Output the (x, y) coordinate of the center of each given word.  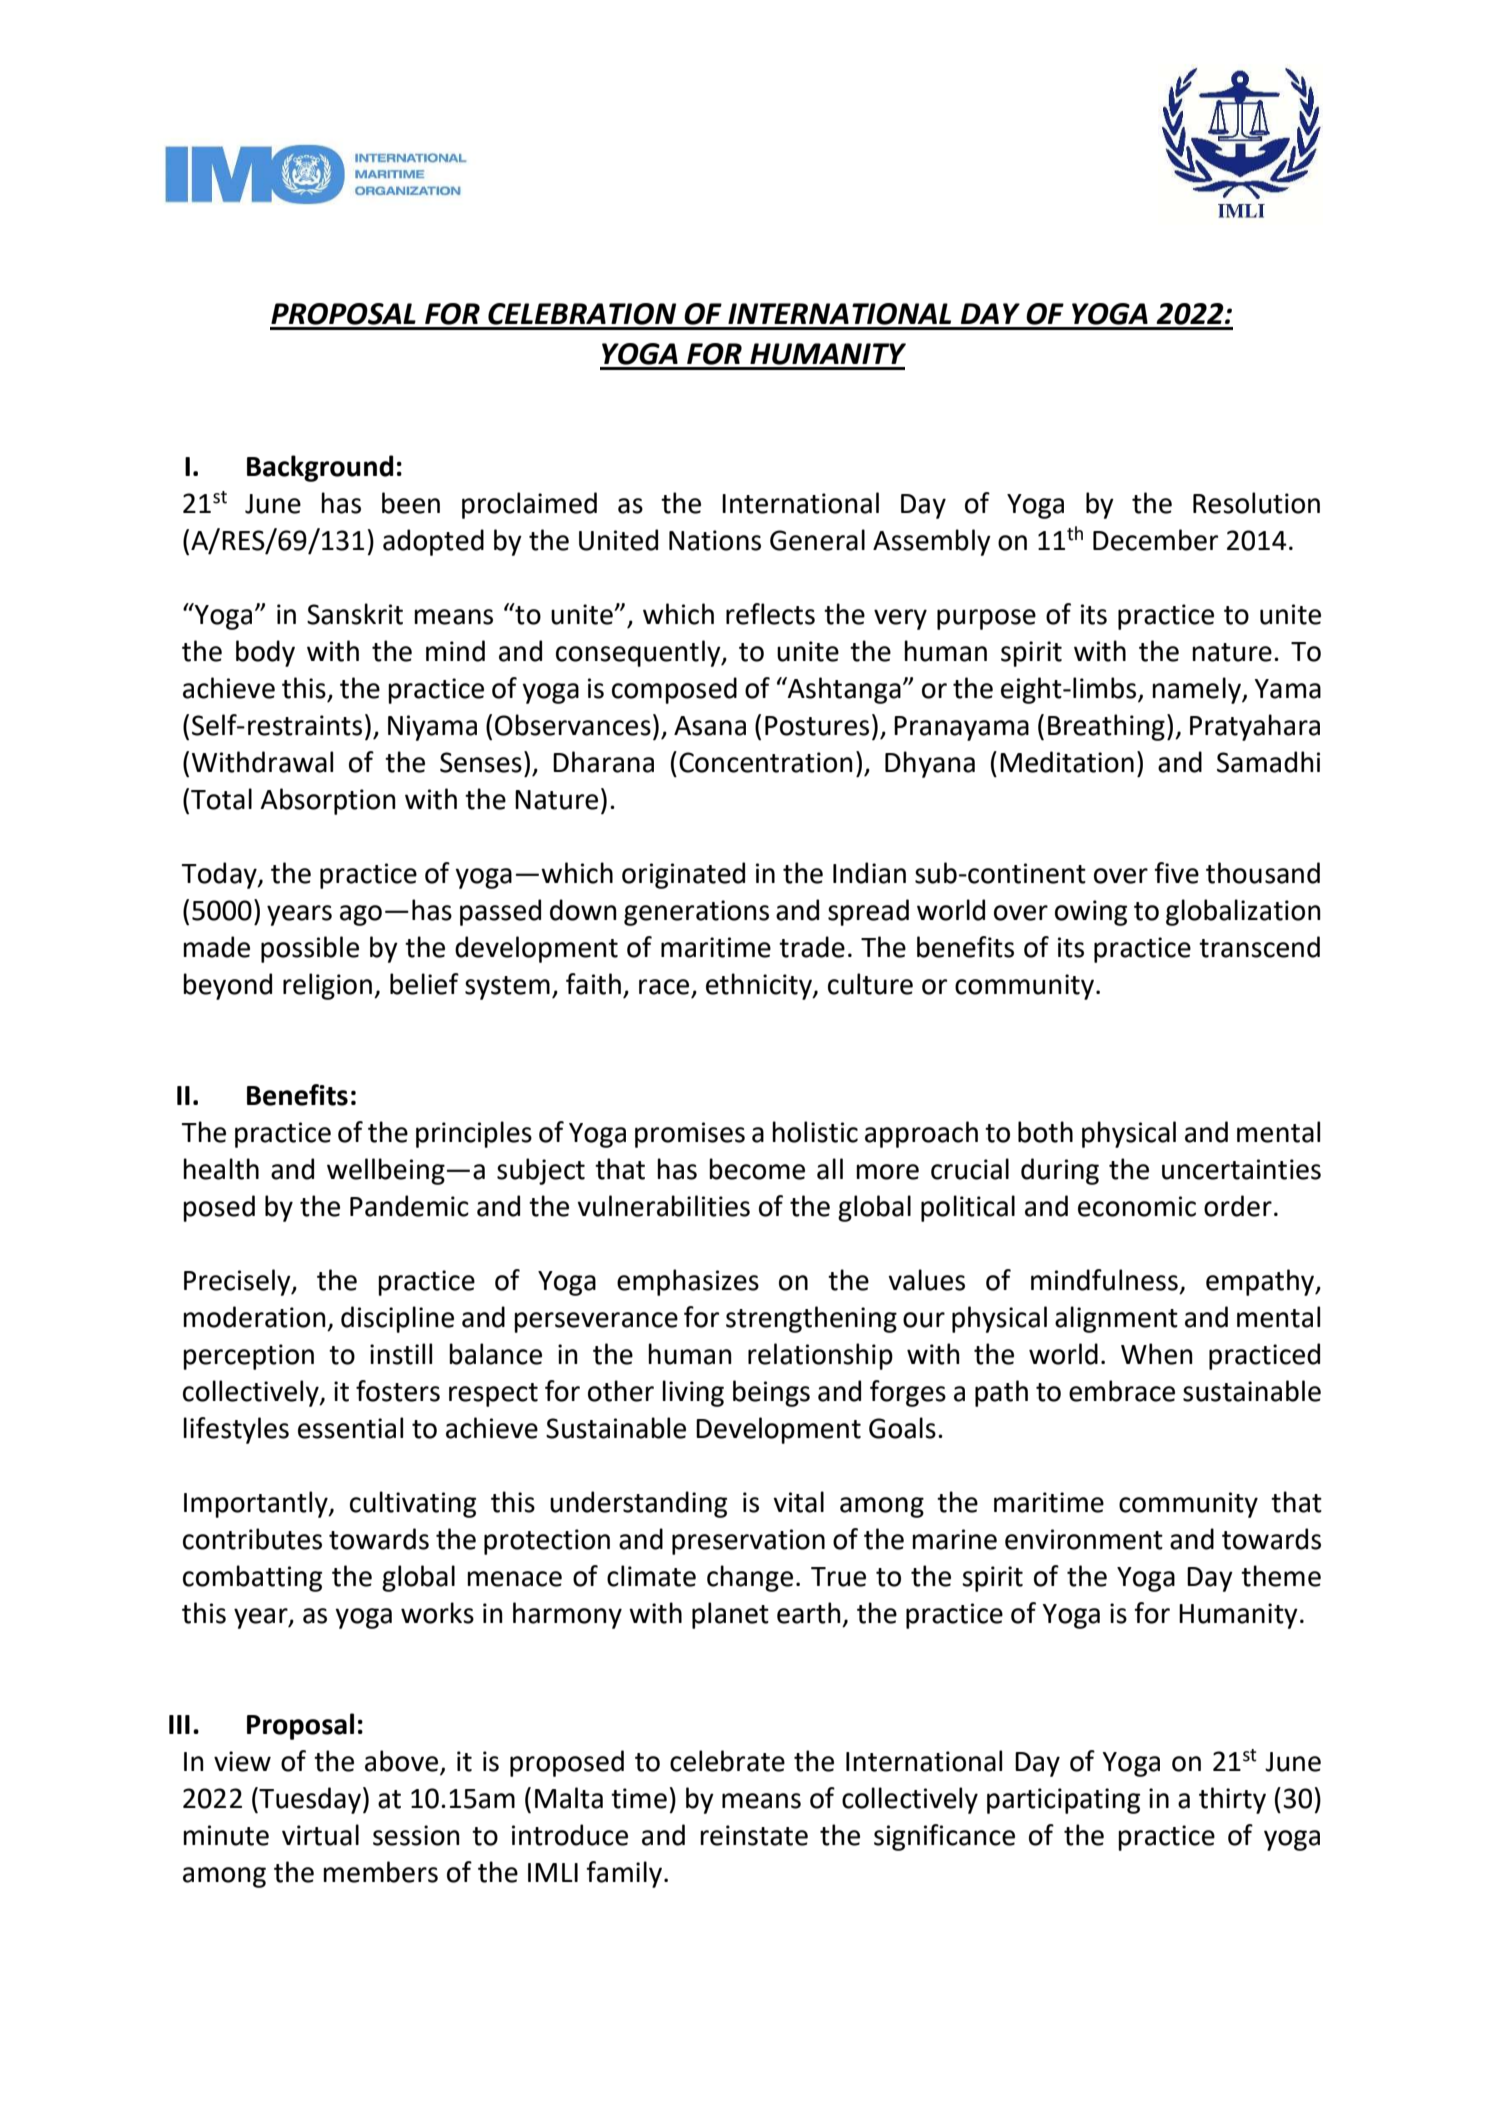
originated (683, 875)
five (1176, 873)
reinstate (754, 1835)
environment (1084, 1539)
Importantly (257, 1504)
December (1155, 540)
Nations (715, 540)
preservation (748, 1542)
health (221, 1169)
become (757, 1169)
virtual (320, 1835)
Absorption (328, 801)
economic (1137, 1206)
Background (320, 468)
